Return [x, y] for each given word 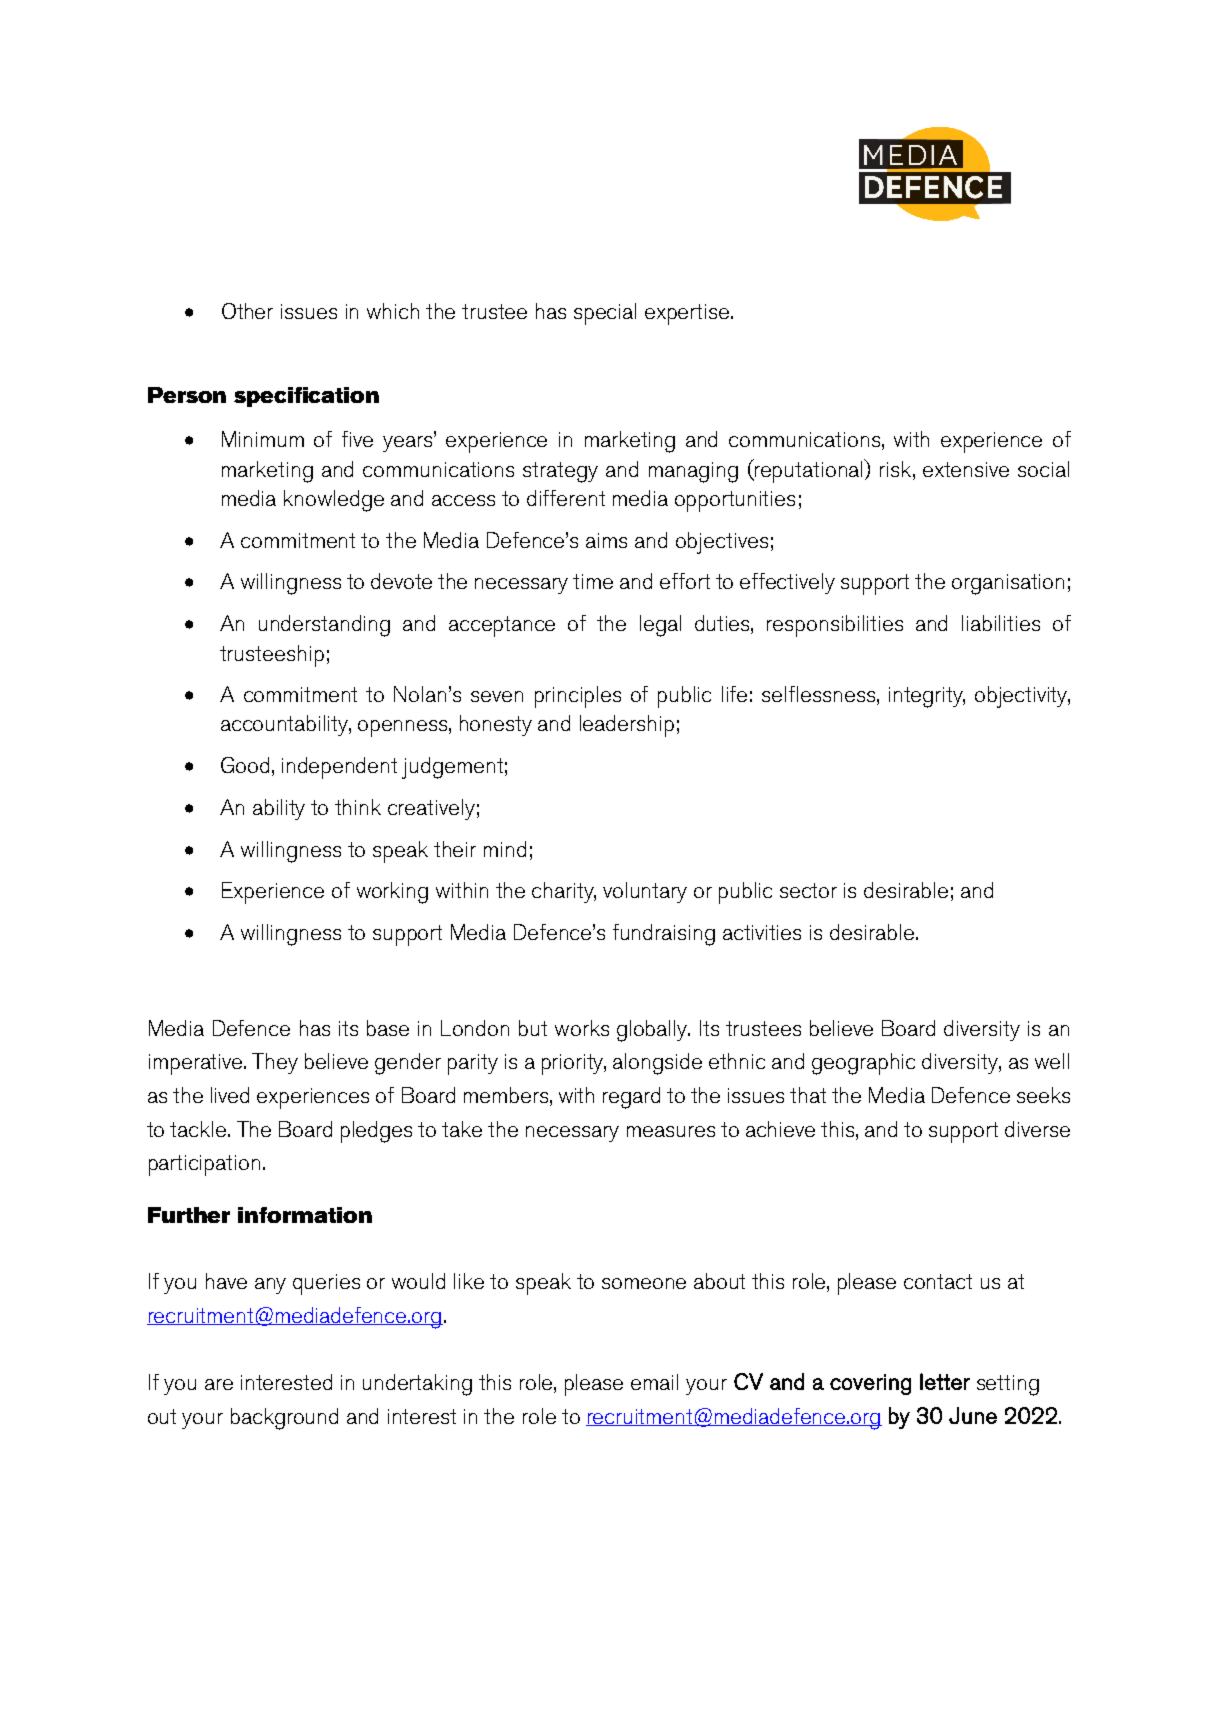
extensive [966, 469]
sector [808, 890]
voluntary [645, 892]
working [392, 893]
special [605, 314]
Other [247, 311]
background [284, 1419]
